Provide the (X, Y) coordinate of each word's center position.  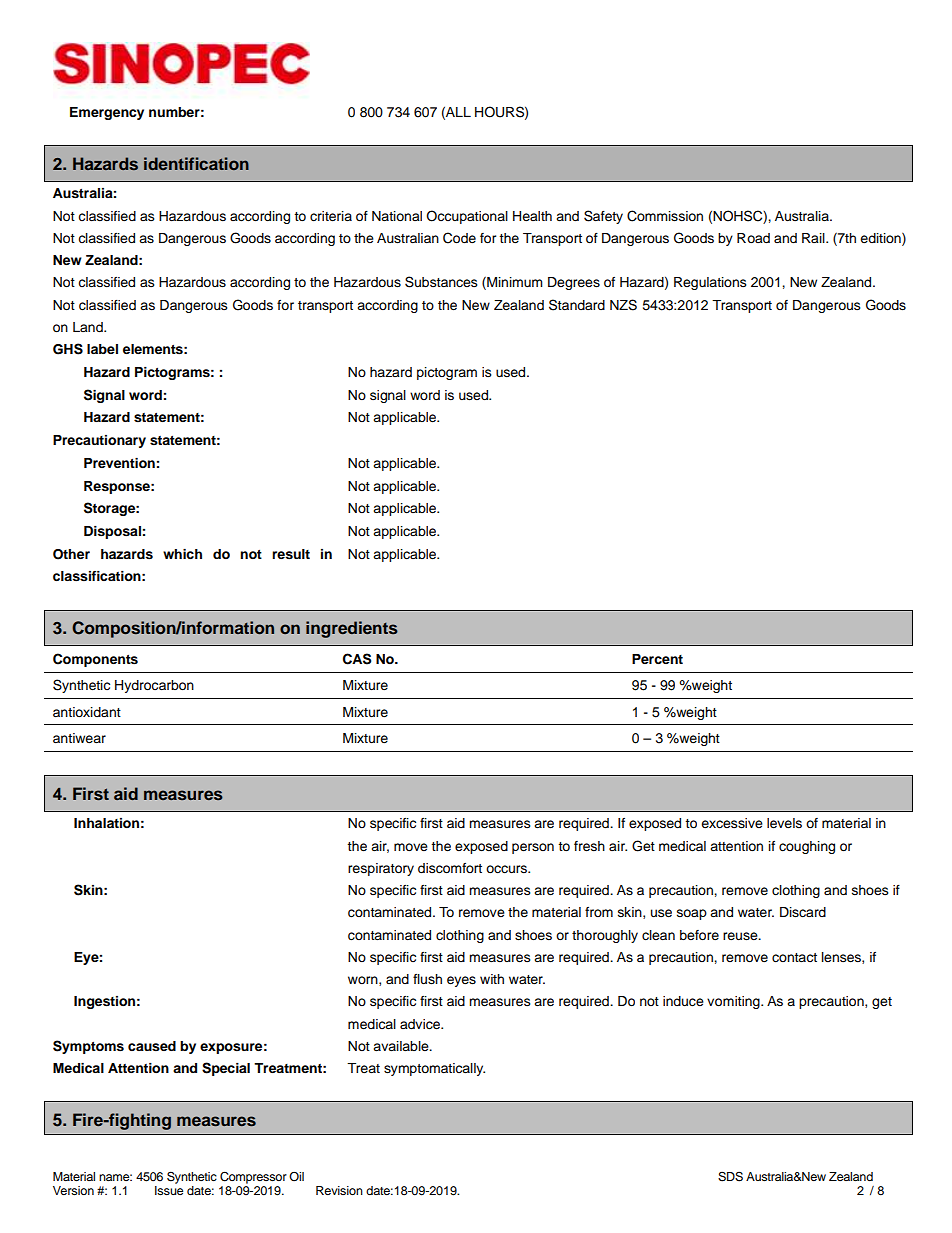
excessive (732, 823)
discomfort (450, 868)
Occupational (467, 217)
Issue (169, 1190)
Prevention (119, 463)
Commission (665, 216)
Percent (657, 659)
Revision (339, 1190)
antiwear (79, 738)
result (291, 554)
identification (196, 163)
